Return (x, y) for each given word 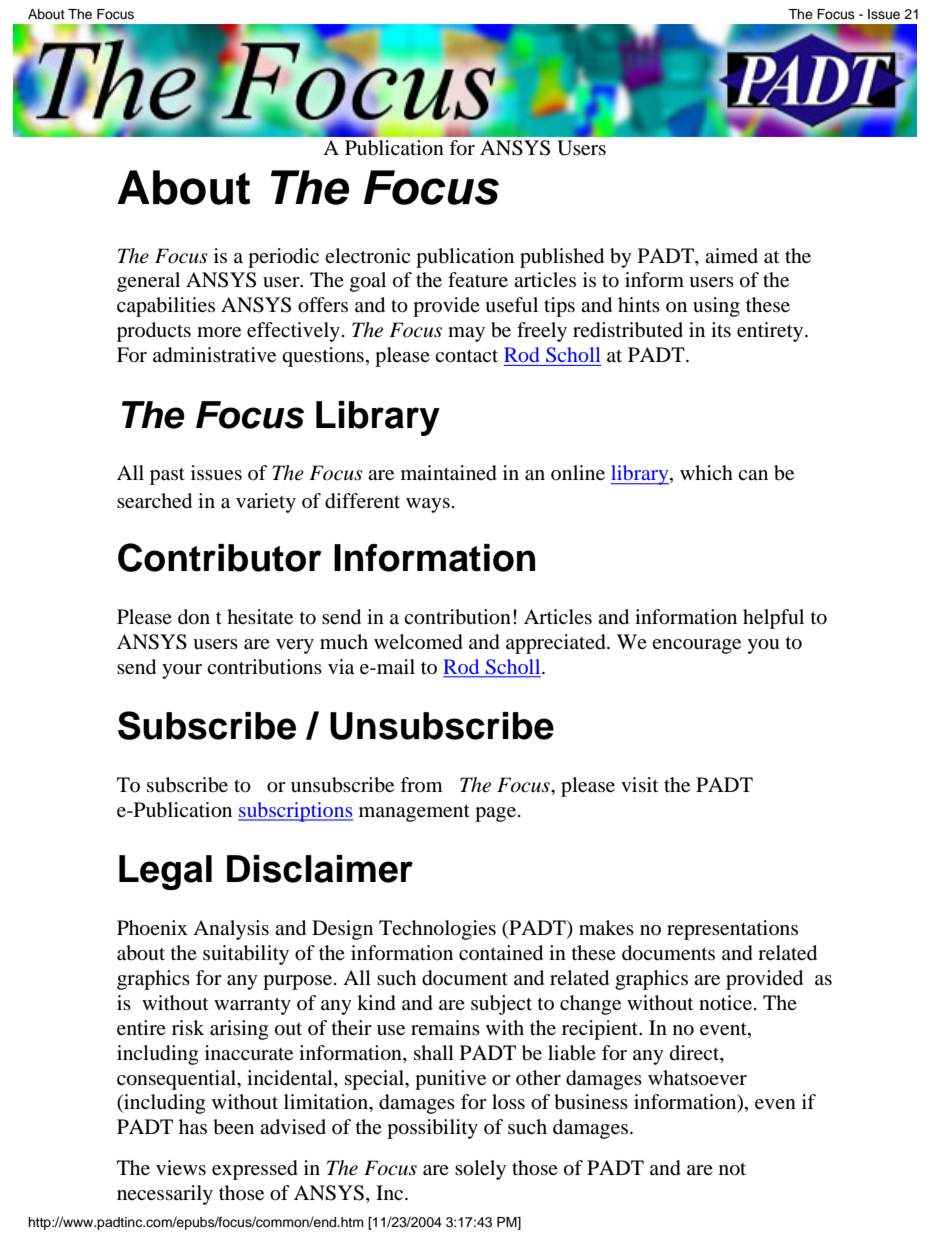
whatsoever (697, 1078)
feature (478, 279)
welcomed (418, 642)
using (716, 307)
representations (732, 930)
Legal (165, 872)
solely (480, 1170)
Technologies (437, 930)
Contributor (219, 557)
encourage (696, 646)
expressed (255, 1170)
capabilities (166, 307)
